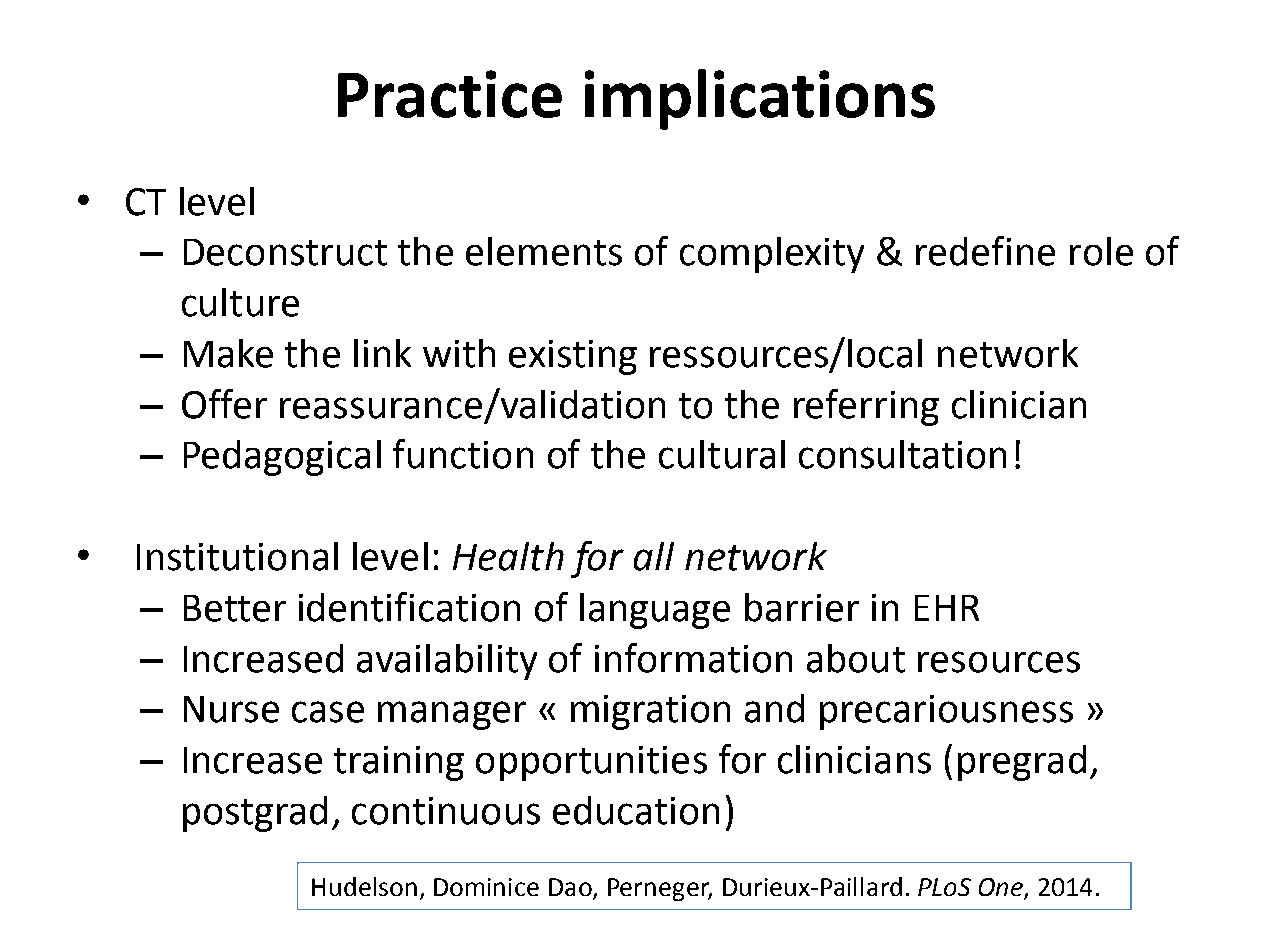  I want to click on continuous, so click(446, 811).
